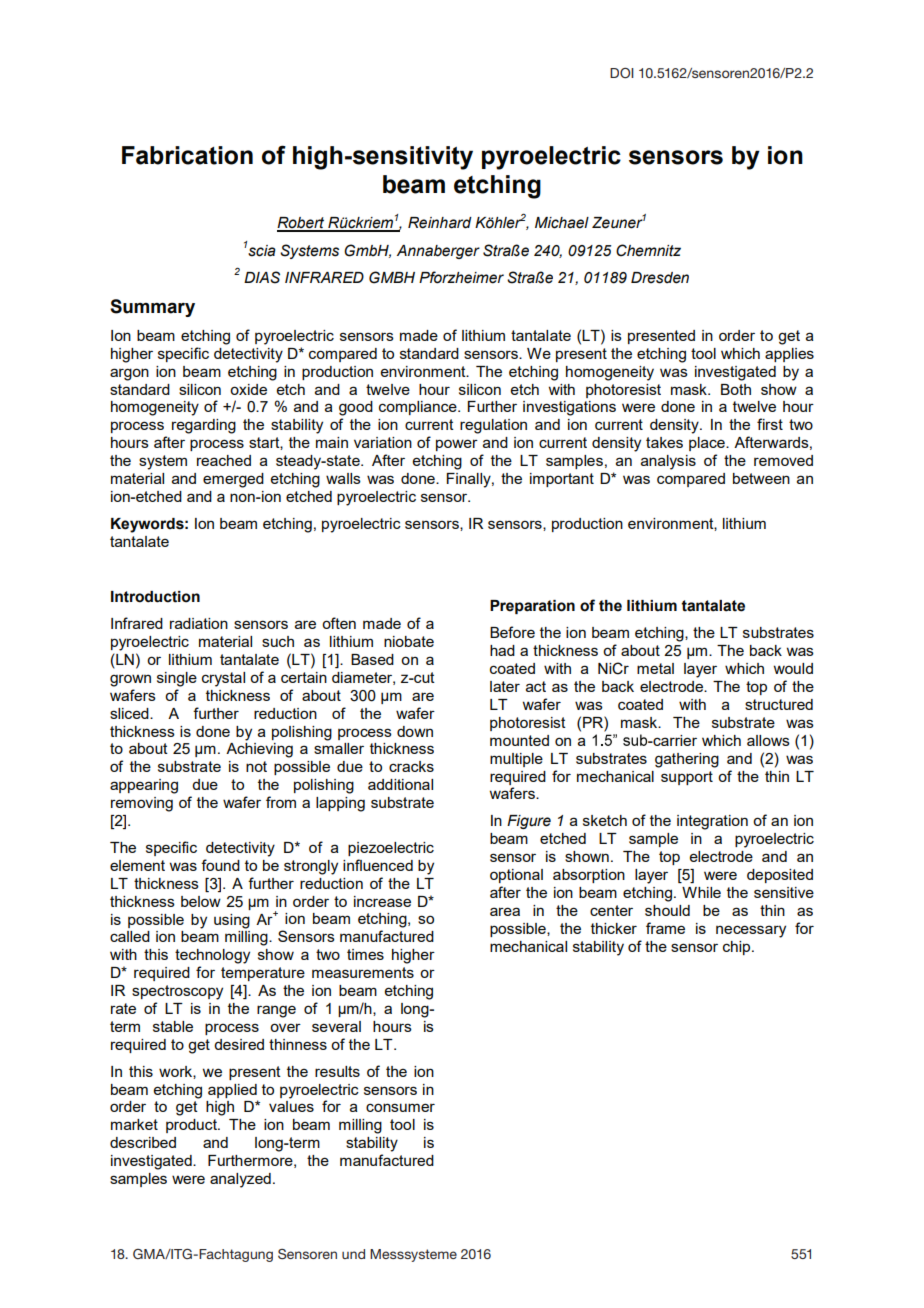  I want to click on Reinhard, so click(440, 223).
